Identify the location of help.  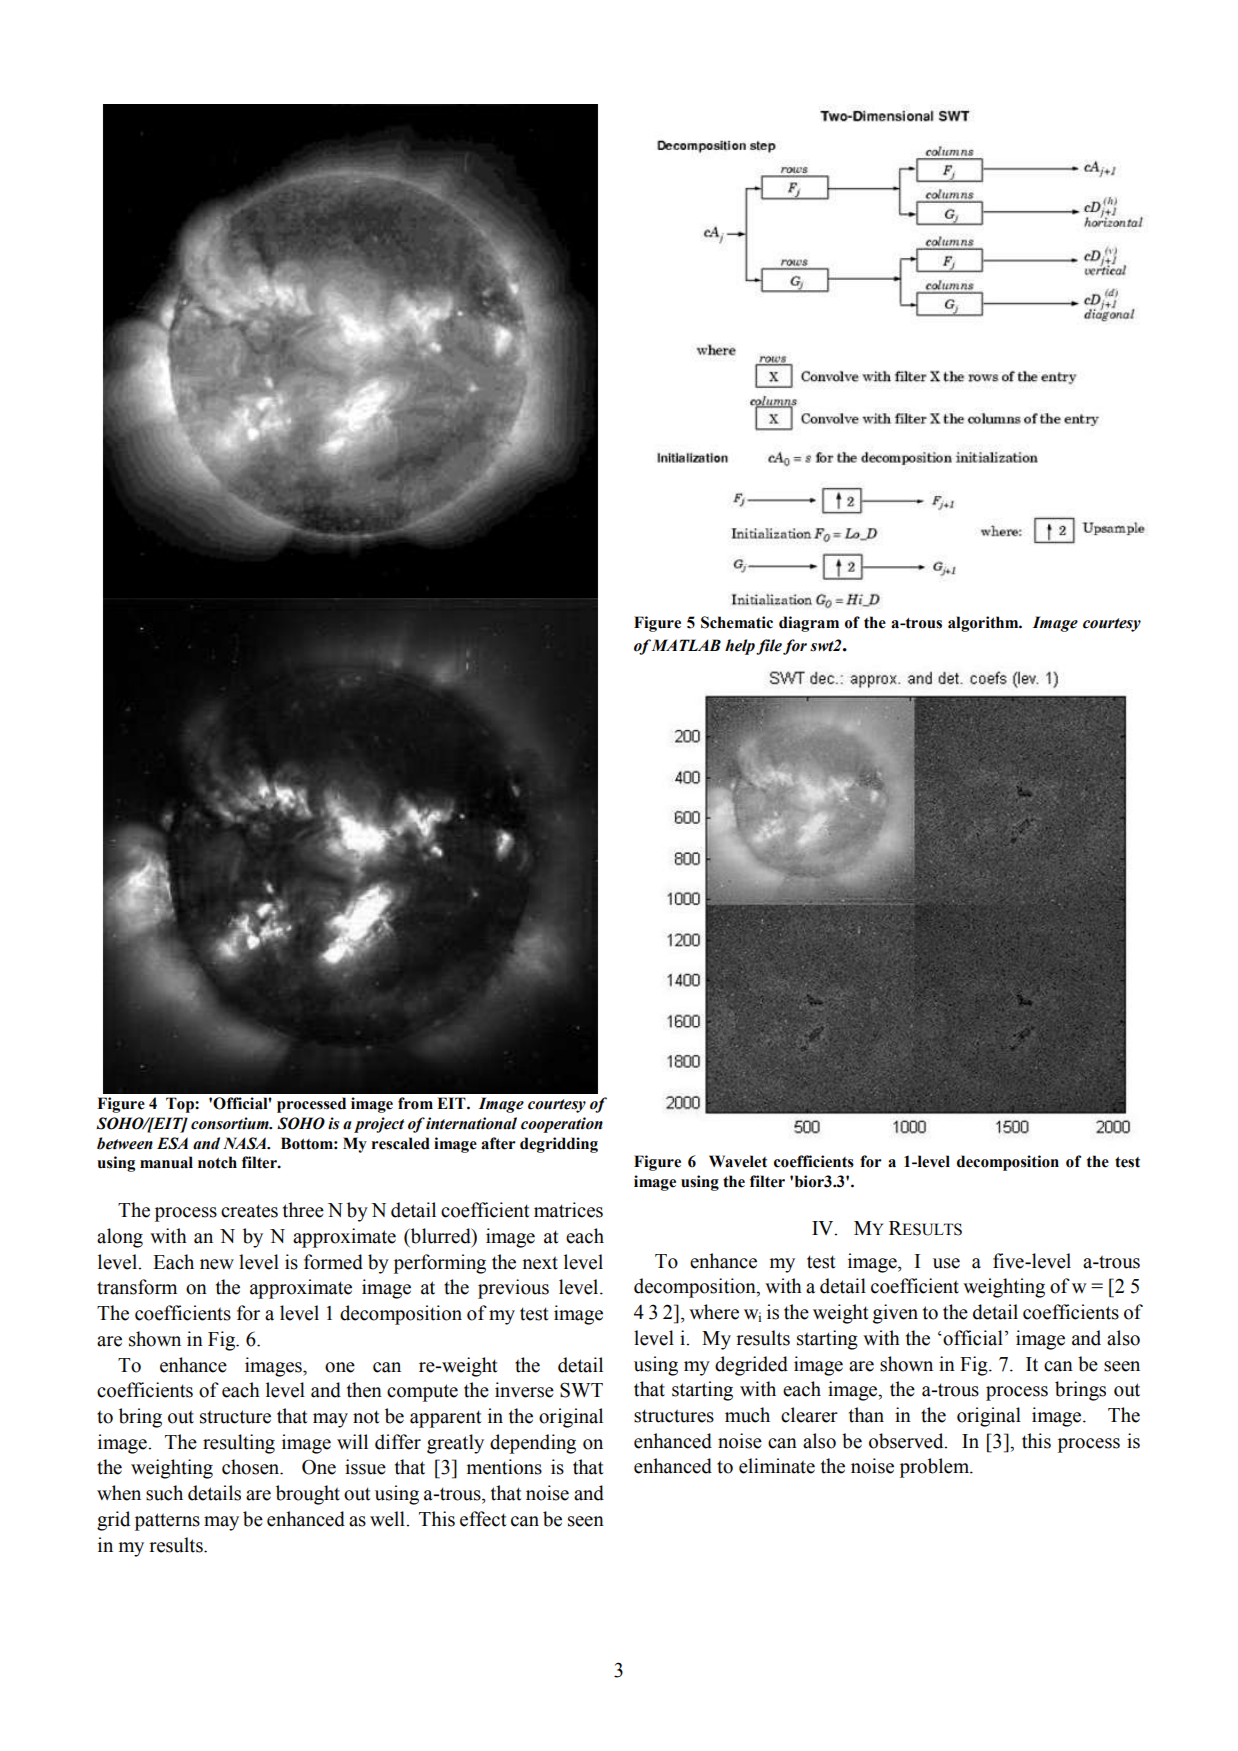
(740, 647).
